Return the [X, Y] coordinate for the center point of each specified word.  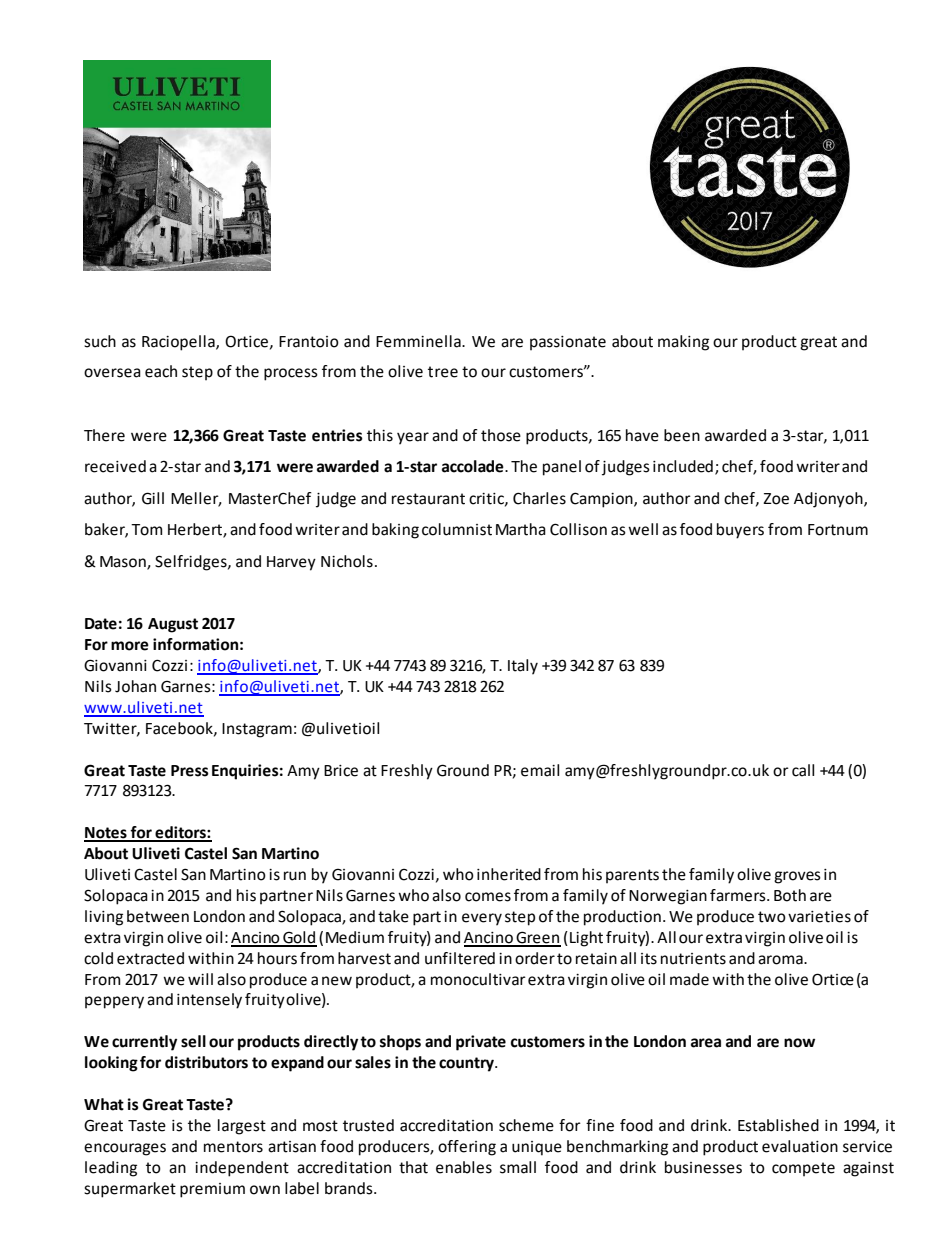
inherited [509, 874]
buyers [740, 531]
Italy [523, 667]
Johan [135, 686]
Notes [106, 834]
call [803, 770]
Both [790, 895]
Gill [153, 498]
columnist [457, 529]
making [683, 343]
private [481, 1043]
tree [443, 372]
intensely [209, 1001]
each [161, 371]
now [799, 1043]
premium [212, 1190]
